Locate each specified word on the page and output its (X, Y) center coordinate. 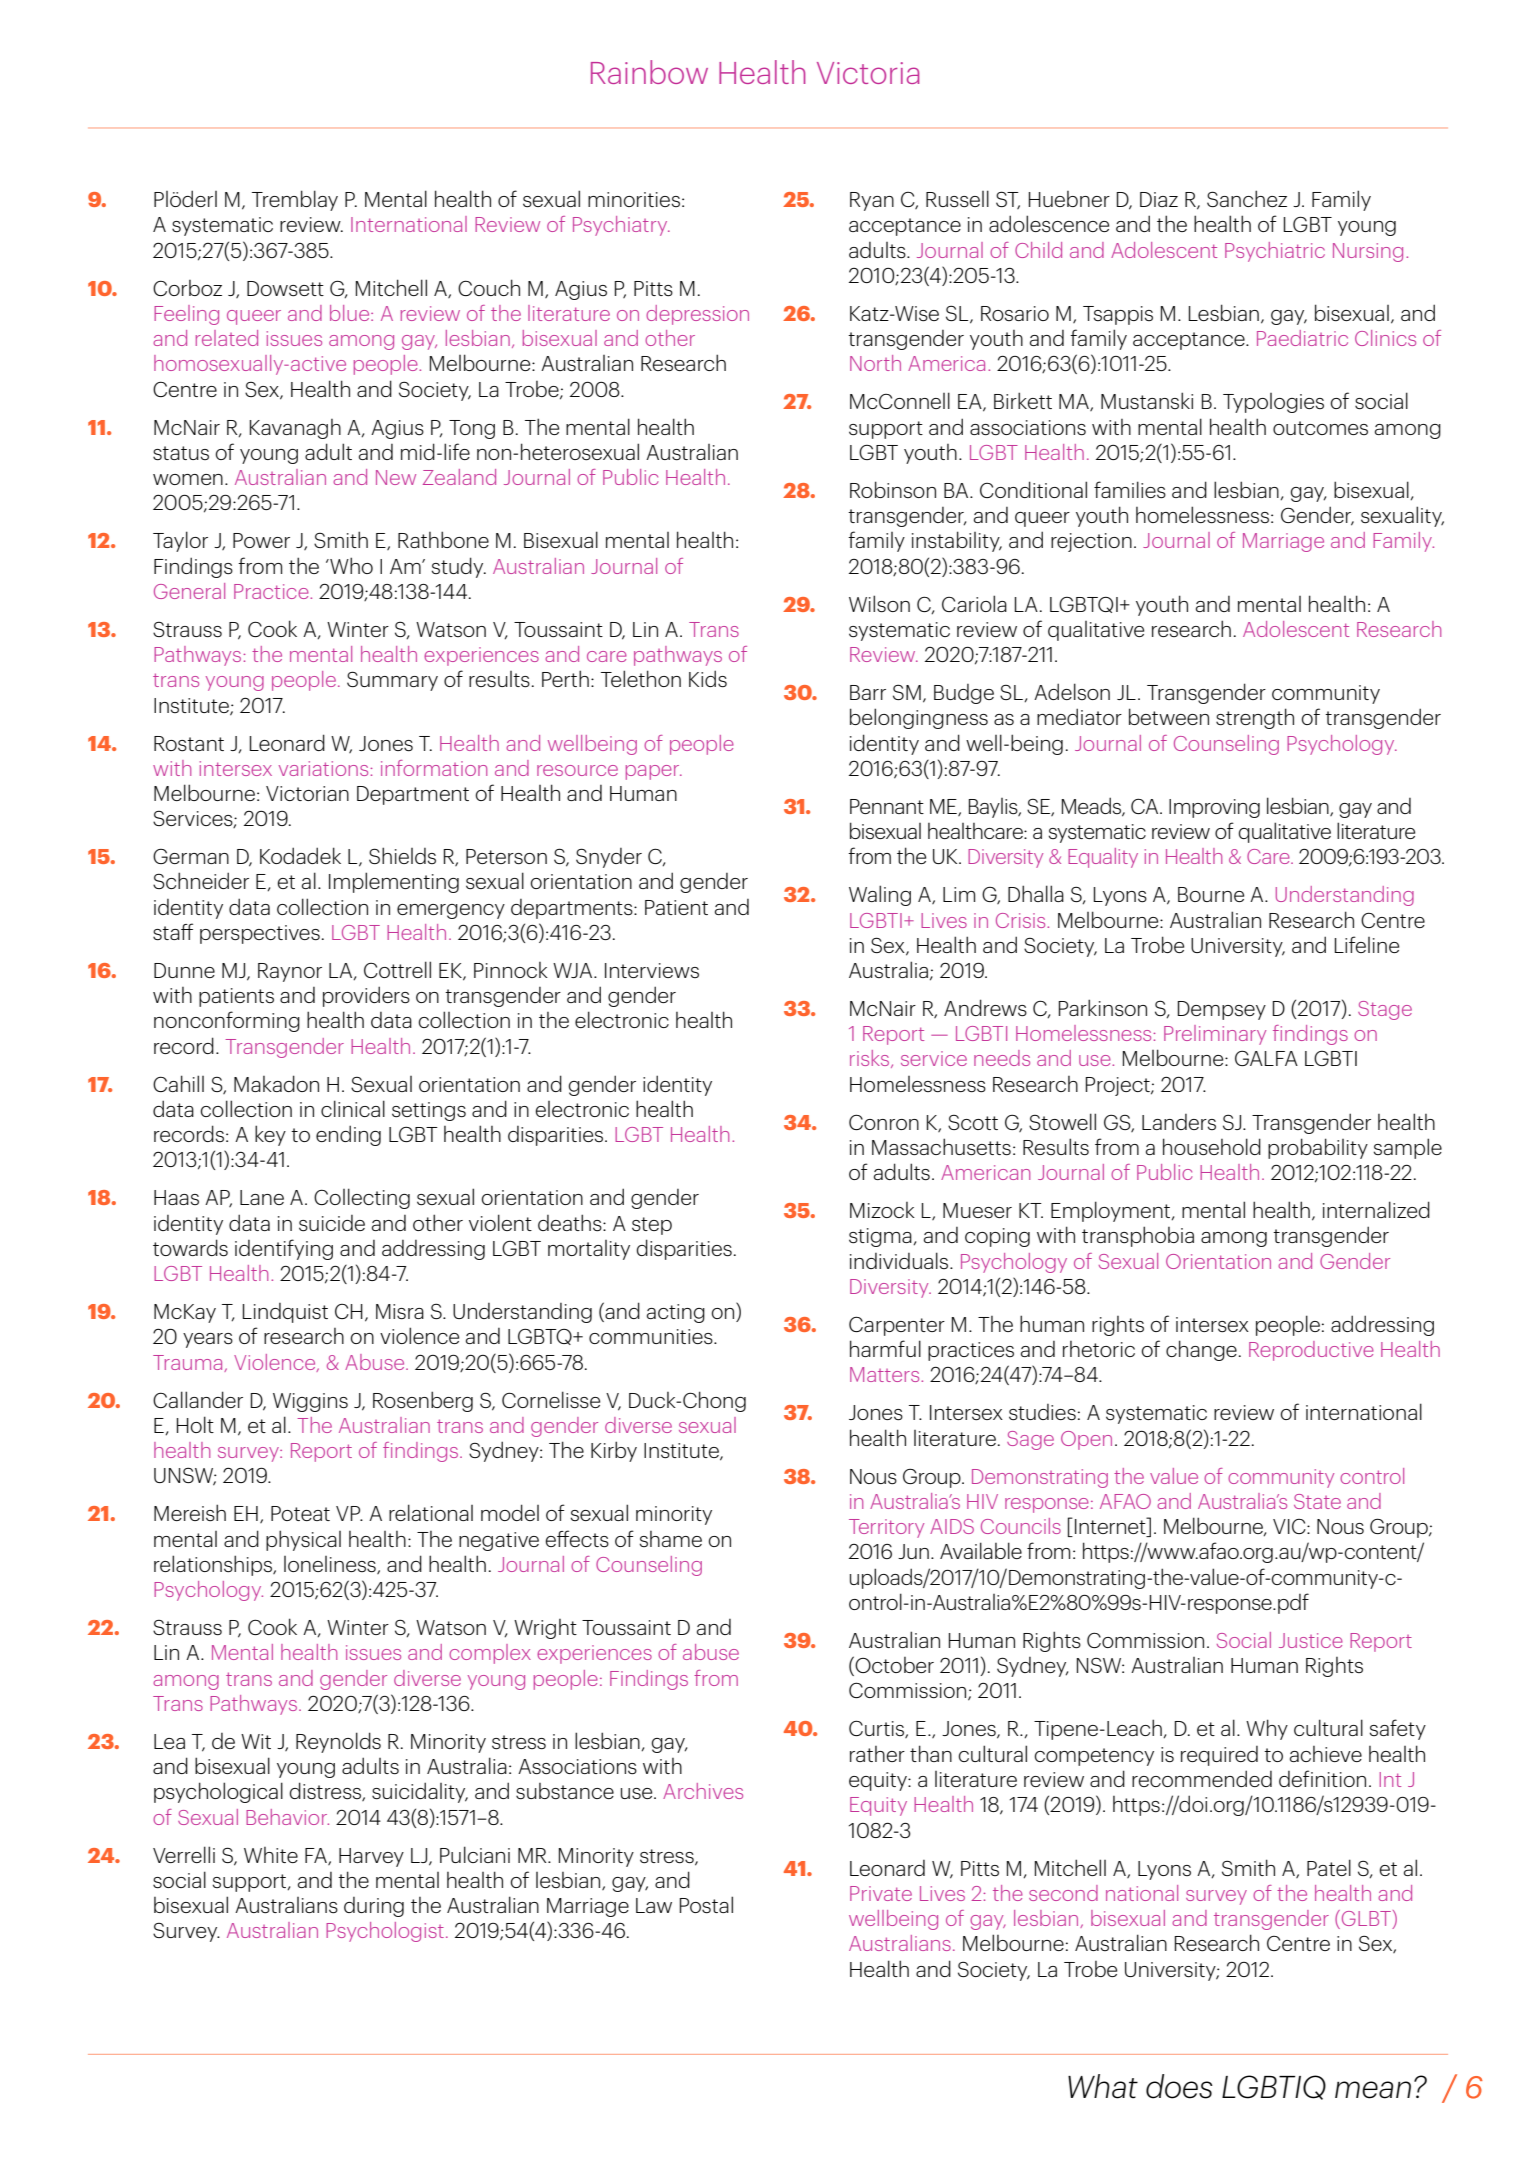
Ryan (872, 201)
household (1212, 1146)
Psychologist (385, 1932)
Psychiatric (1275, 252)
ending (348, 1135)
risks (871, 1059)
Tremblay (295, 200)
